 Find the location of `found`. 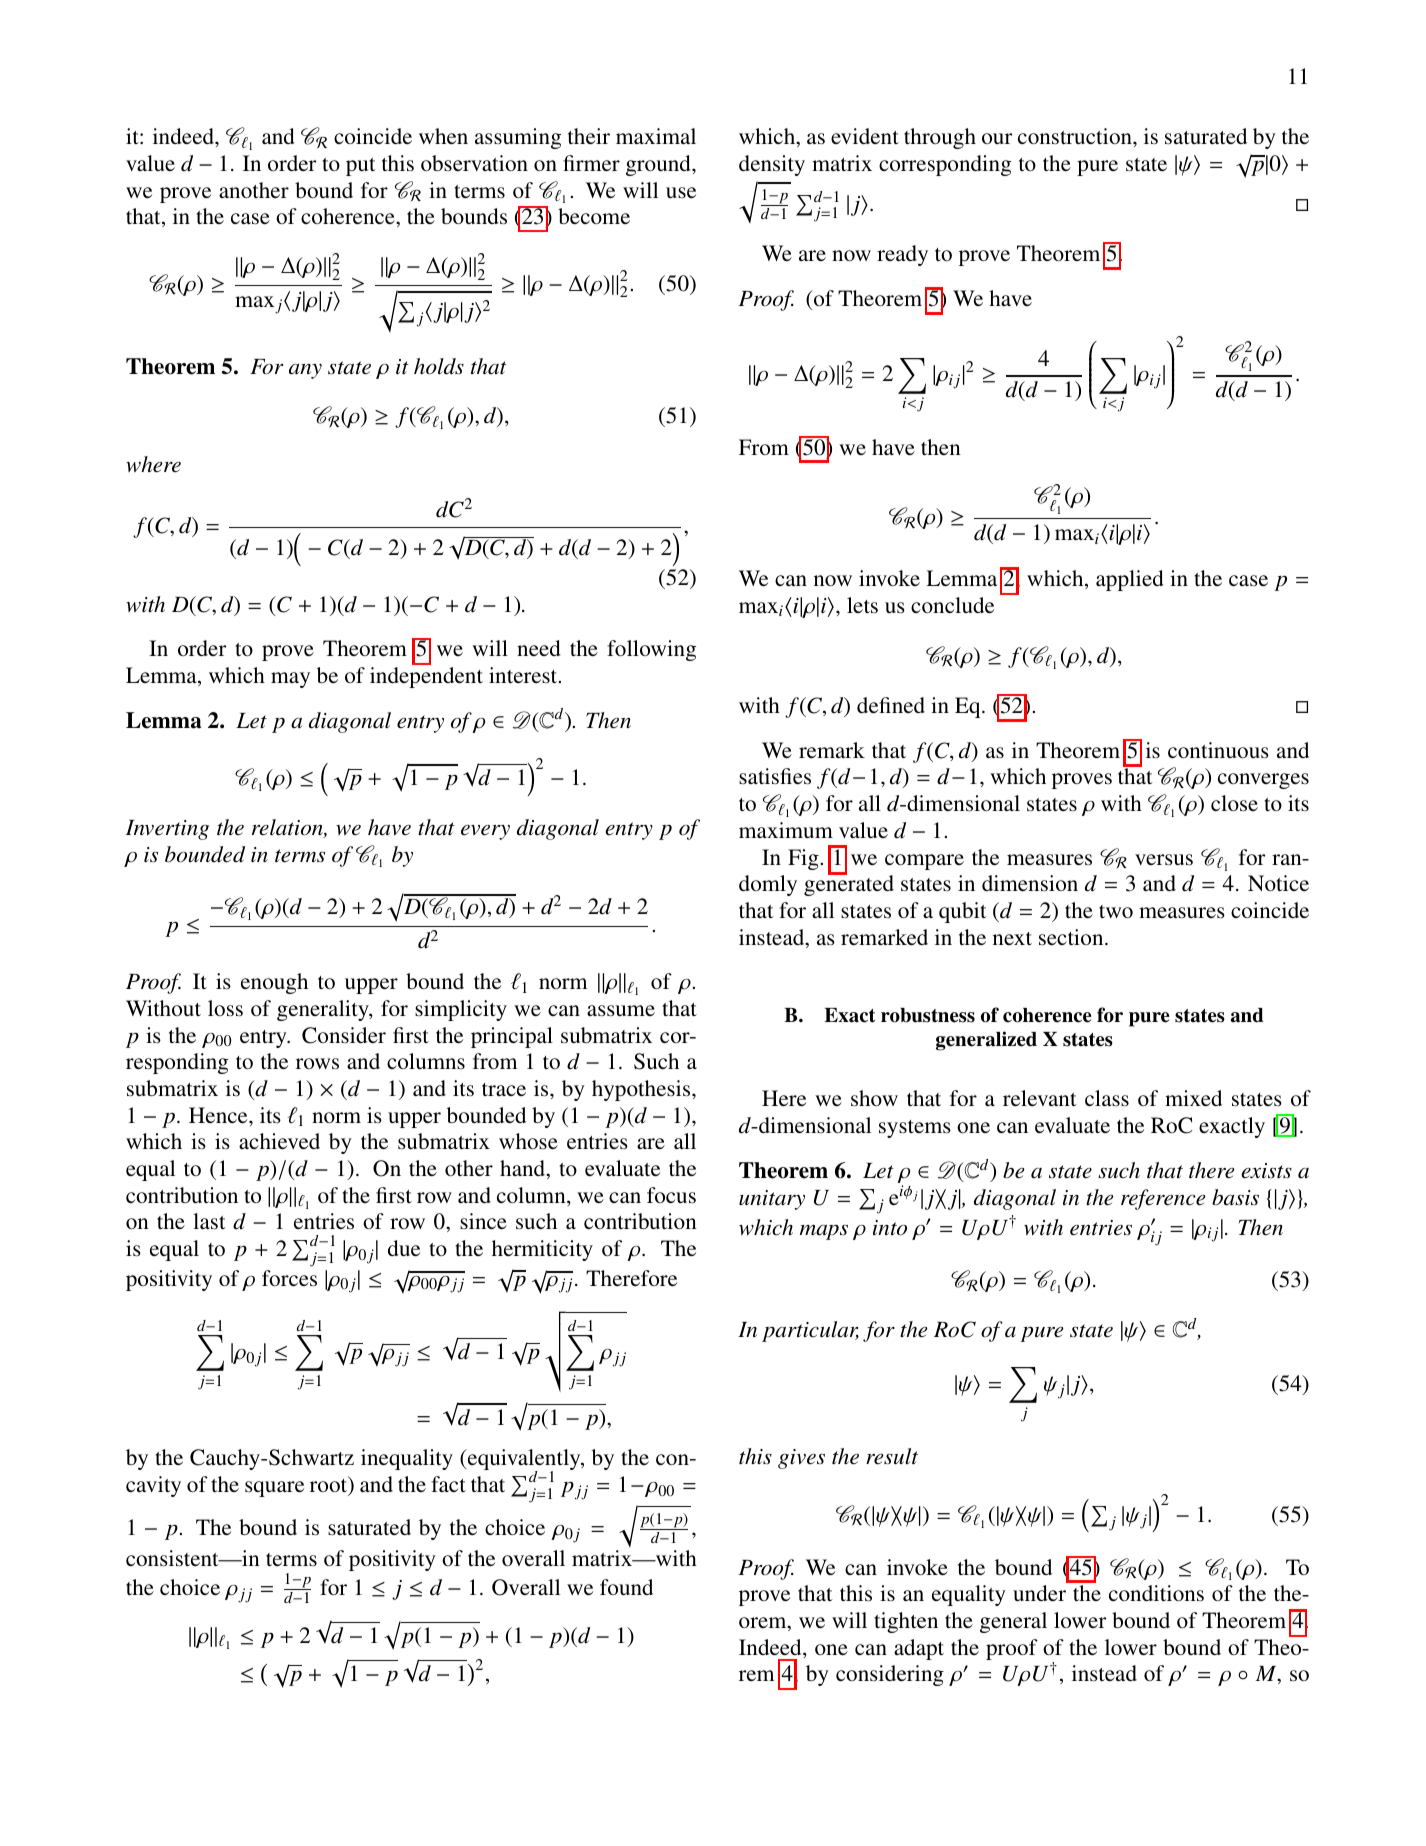

found is located at coordinates (626, 1587).
